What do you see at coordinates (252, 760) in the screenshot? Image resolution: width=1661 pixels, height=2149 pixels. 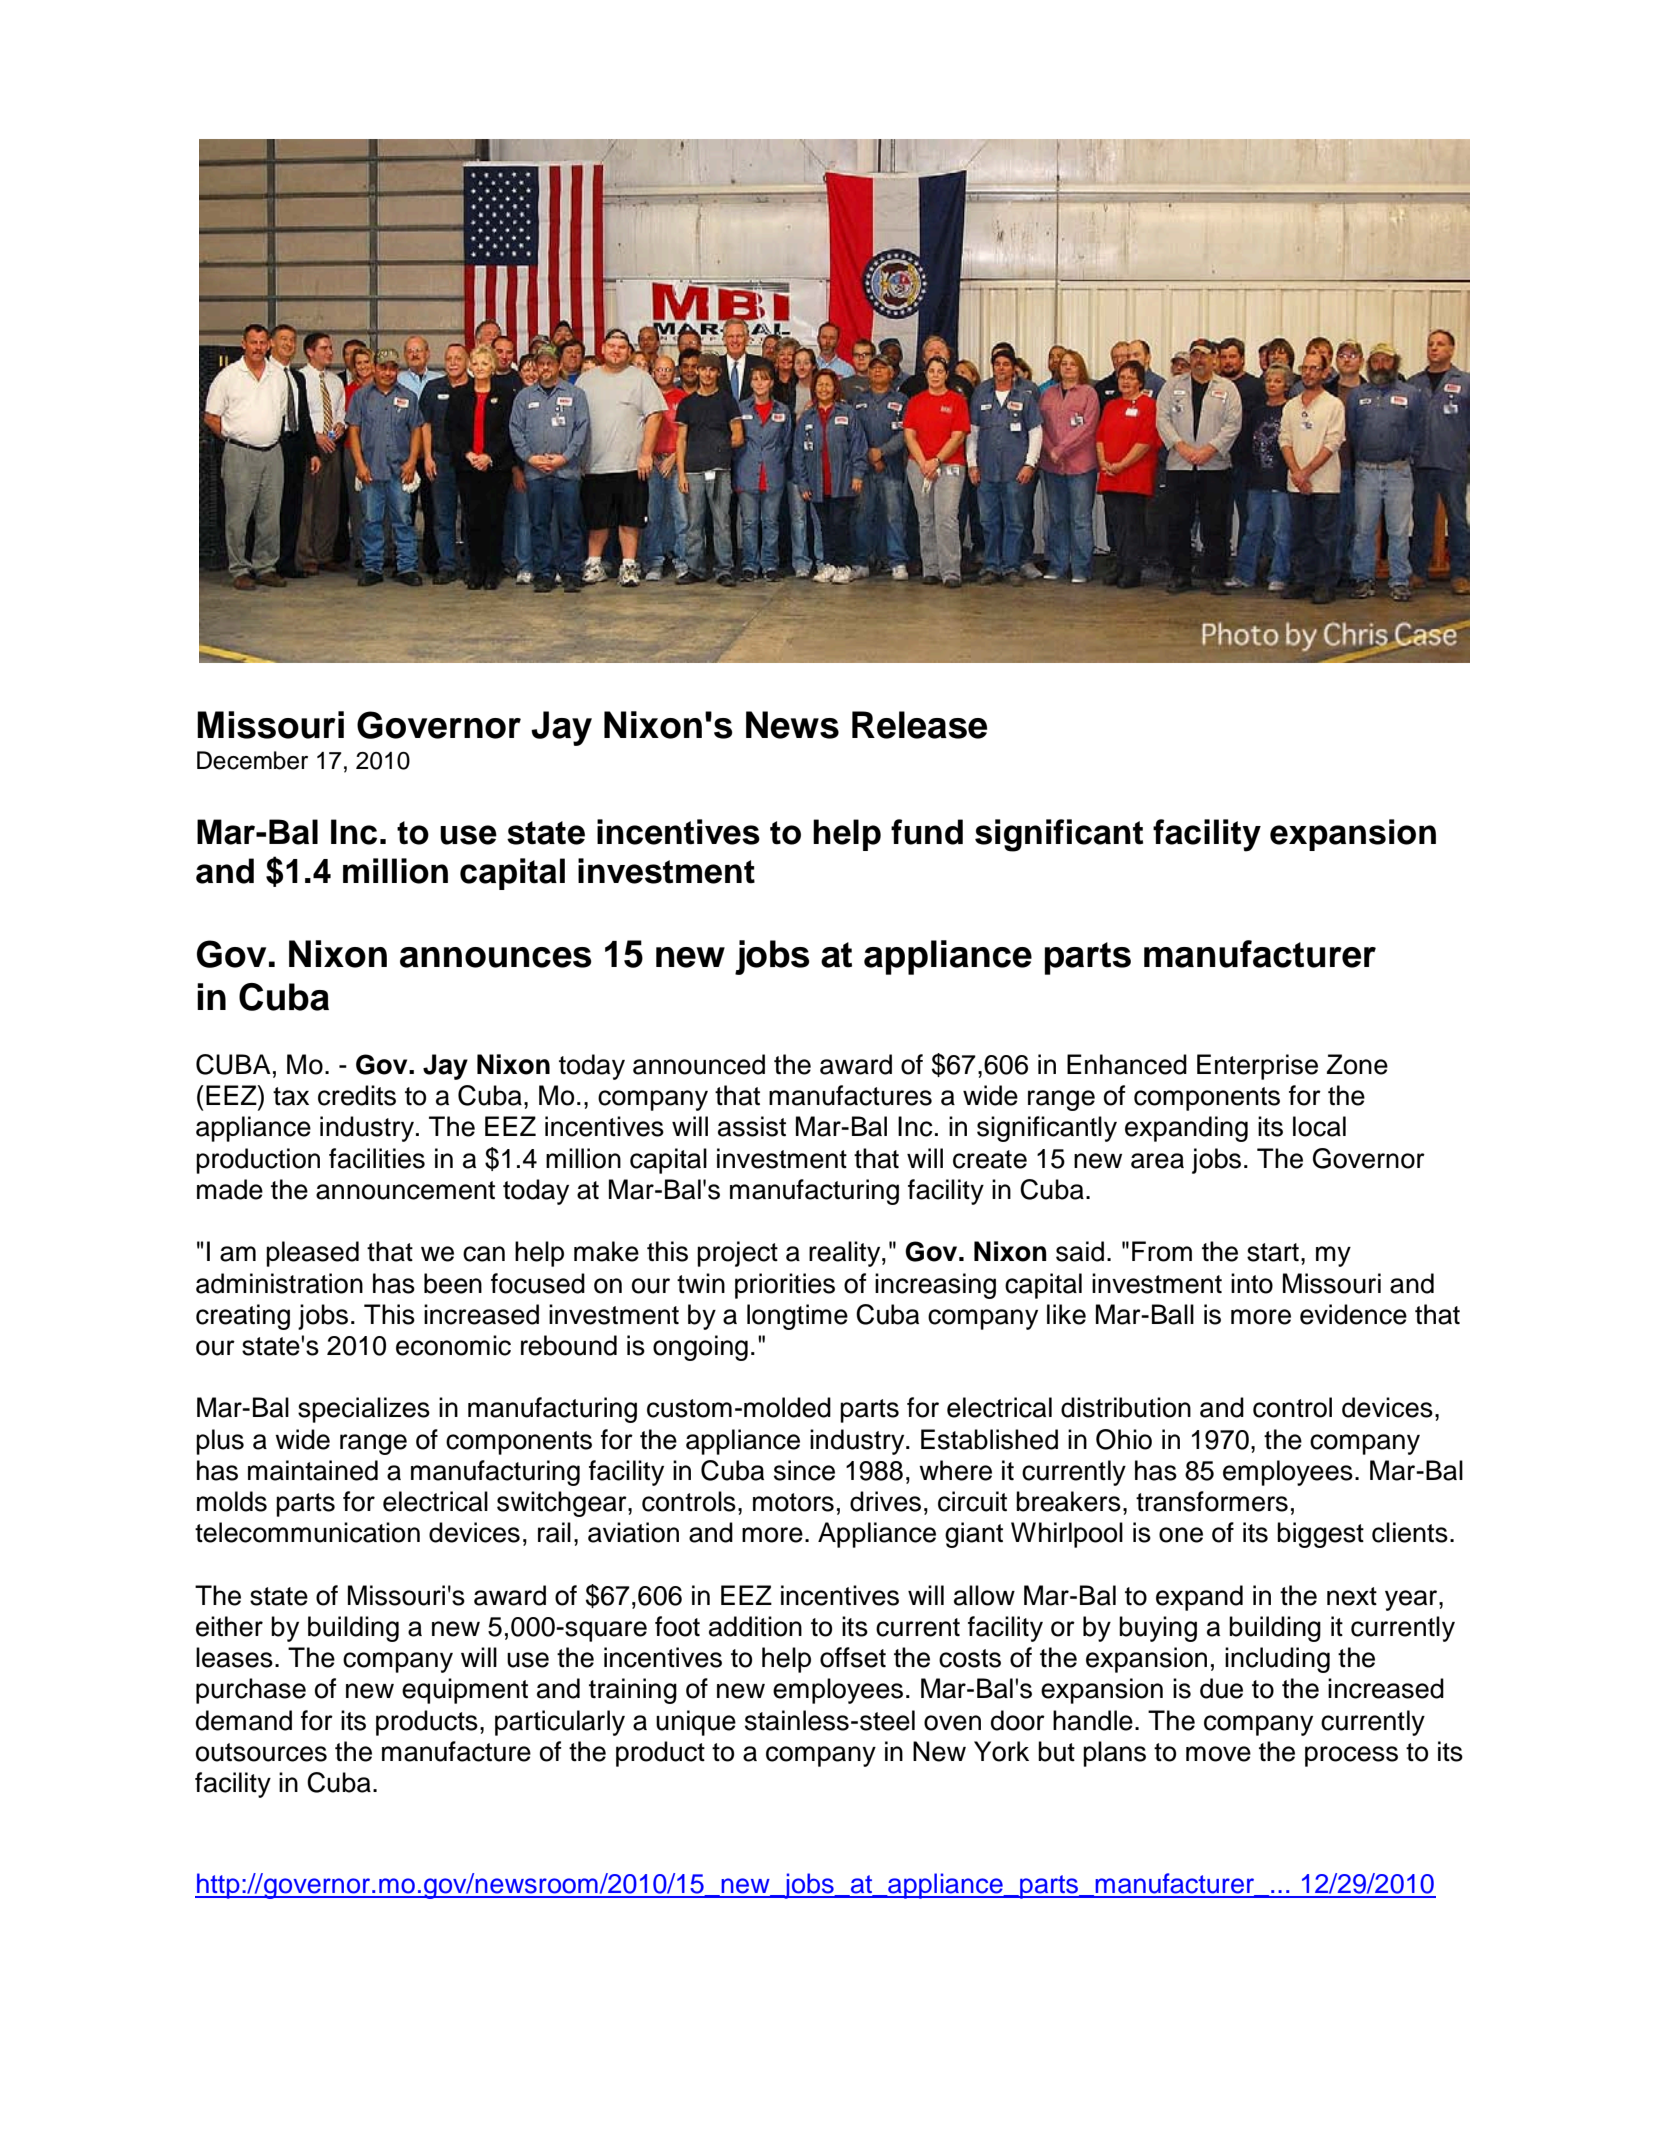 I see `December` at bounding box center [252, 760].
